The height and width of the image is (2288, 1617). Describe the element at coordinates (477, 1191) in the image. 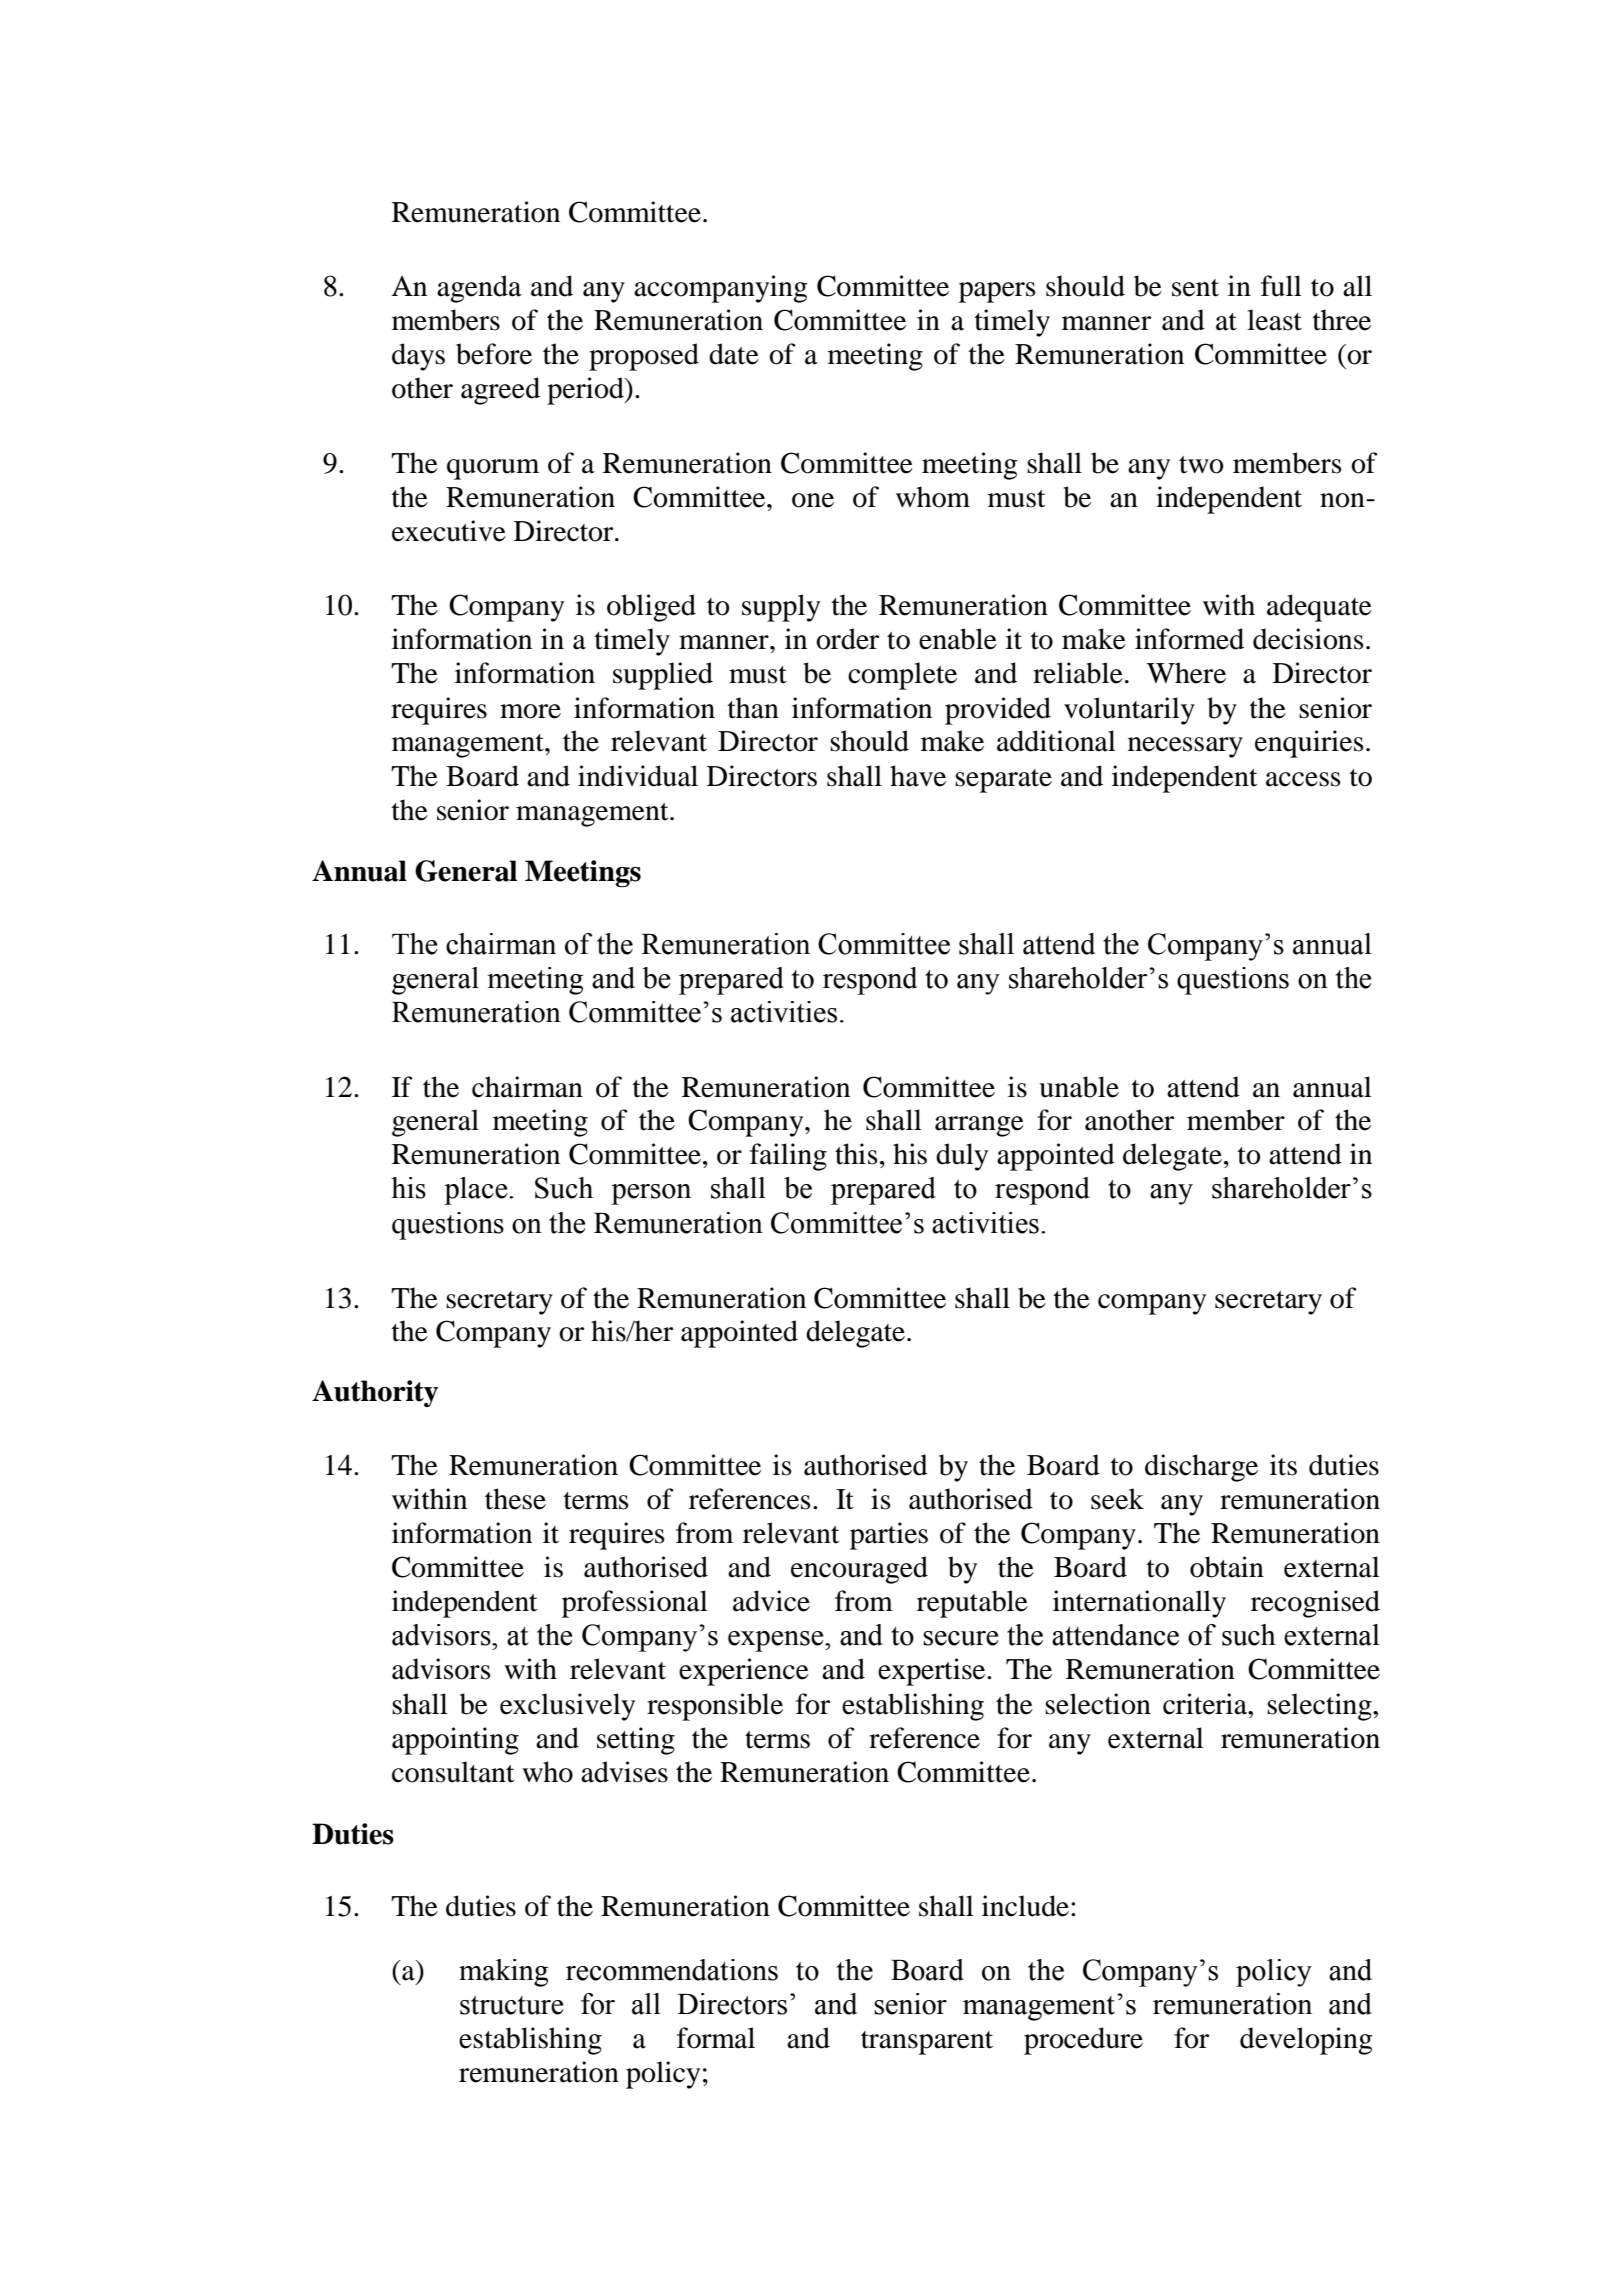

I see `place` at that location.
